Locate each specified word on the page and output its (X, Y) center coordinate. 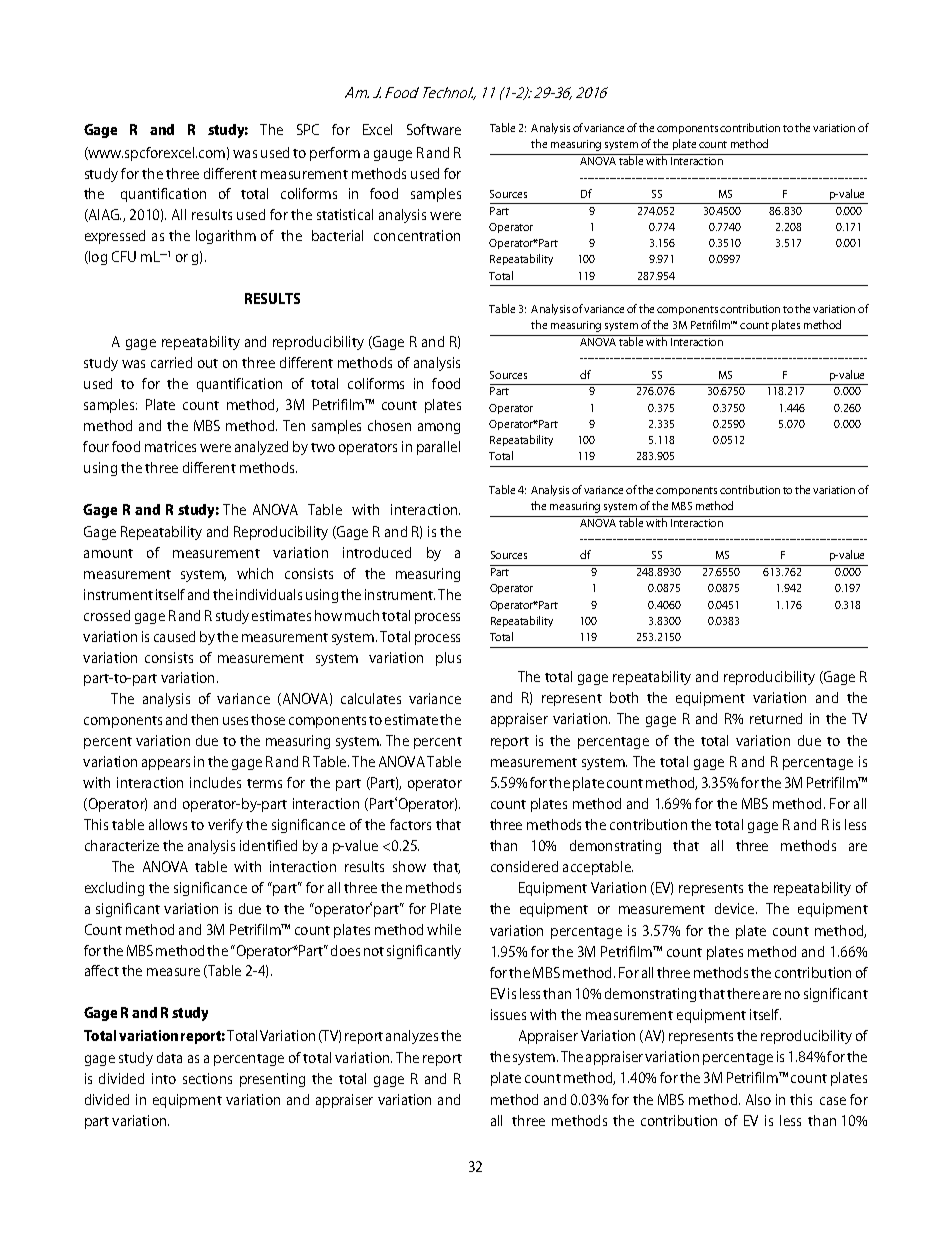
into (164, 1078)
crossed (107, 615)
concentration (417, 235)
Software (434, 129)
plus (448, 659)
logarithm (226, 237)
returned (776, 718)
